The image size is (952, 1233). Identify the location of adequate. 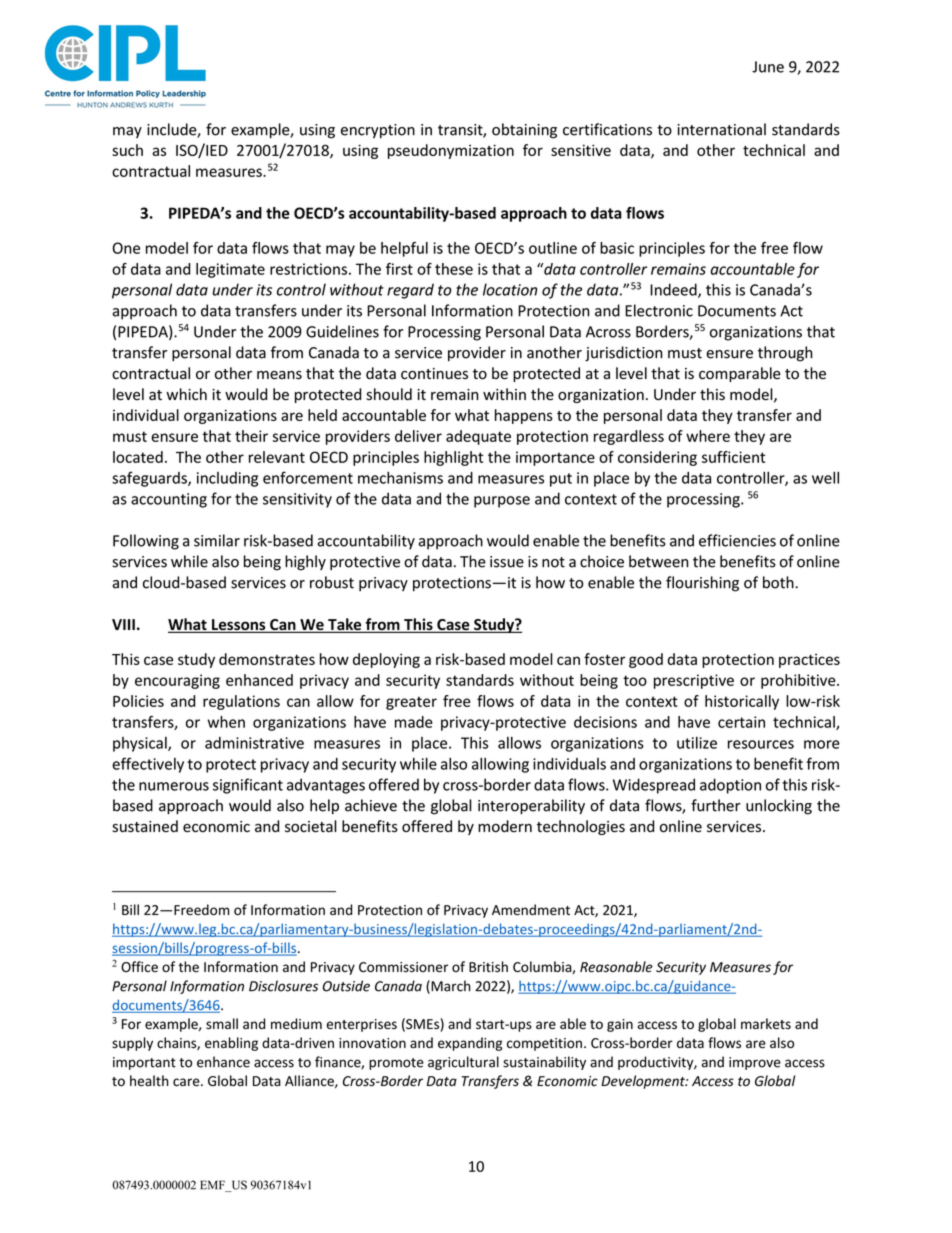
(478, 437).
